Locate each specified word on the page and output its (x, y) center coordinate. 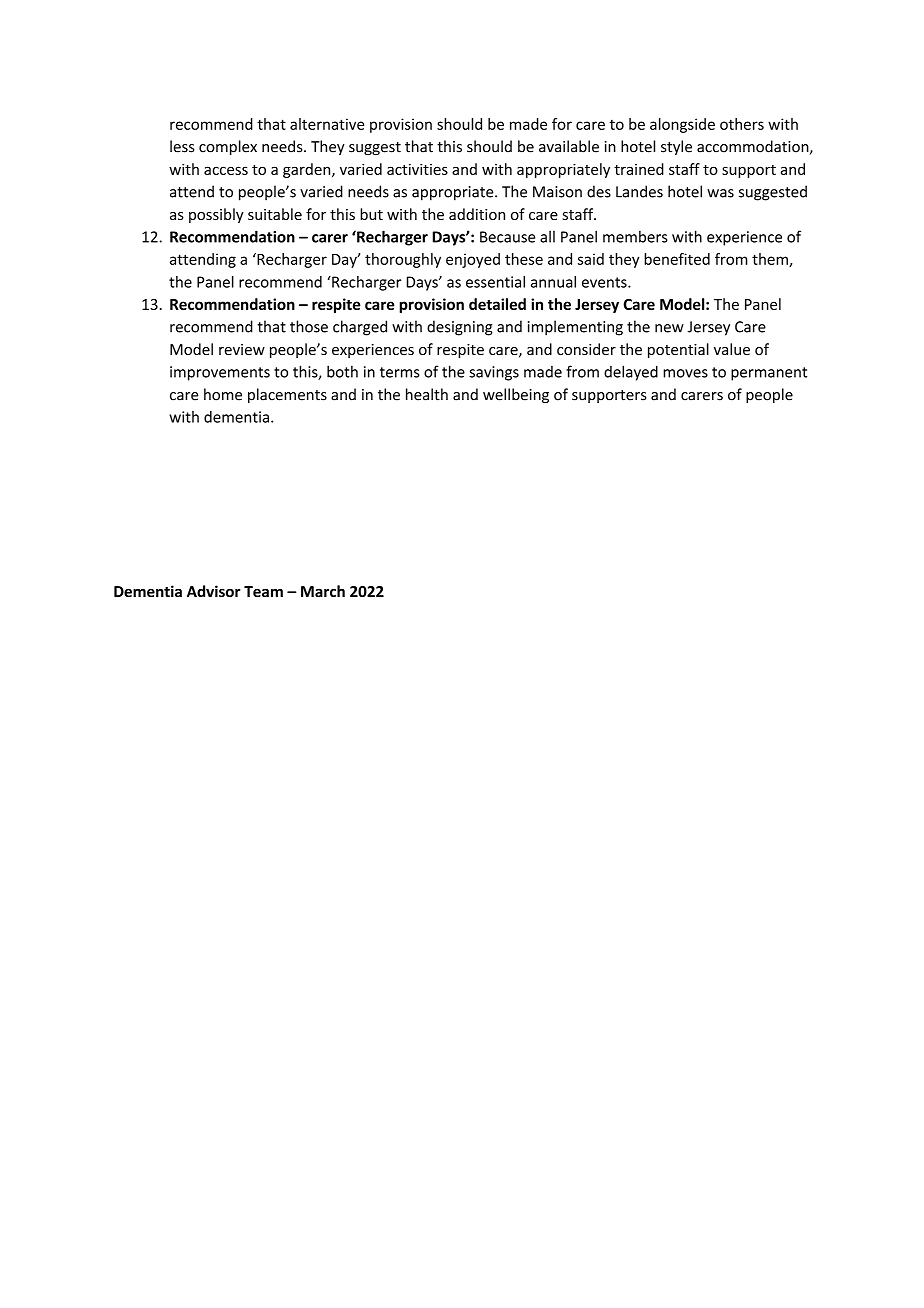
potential (678, 350)
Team (263, 591)
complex (228, 147)
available (569, 146)
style (676, 147)
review (242, 349)
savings (494, 373)
